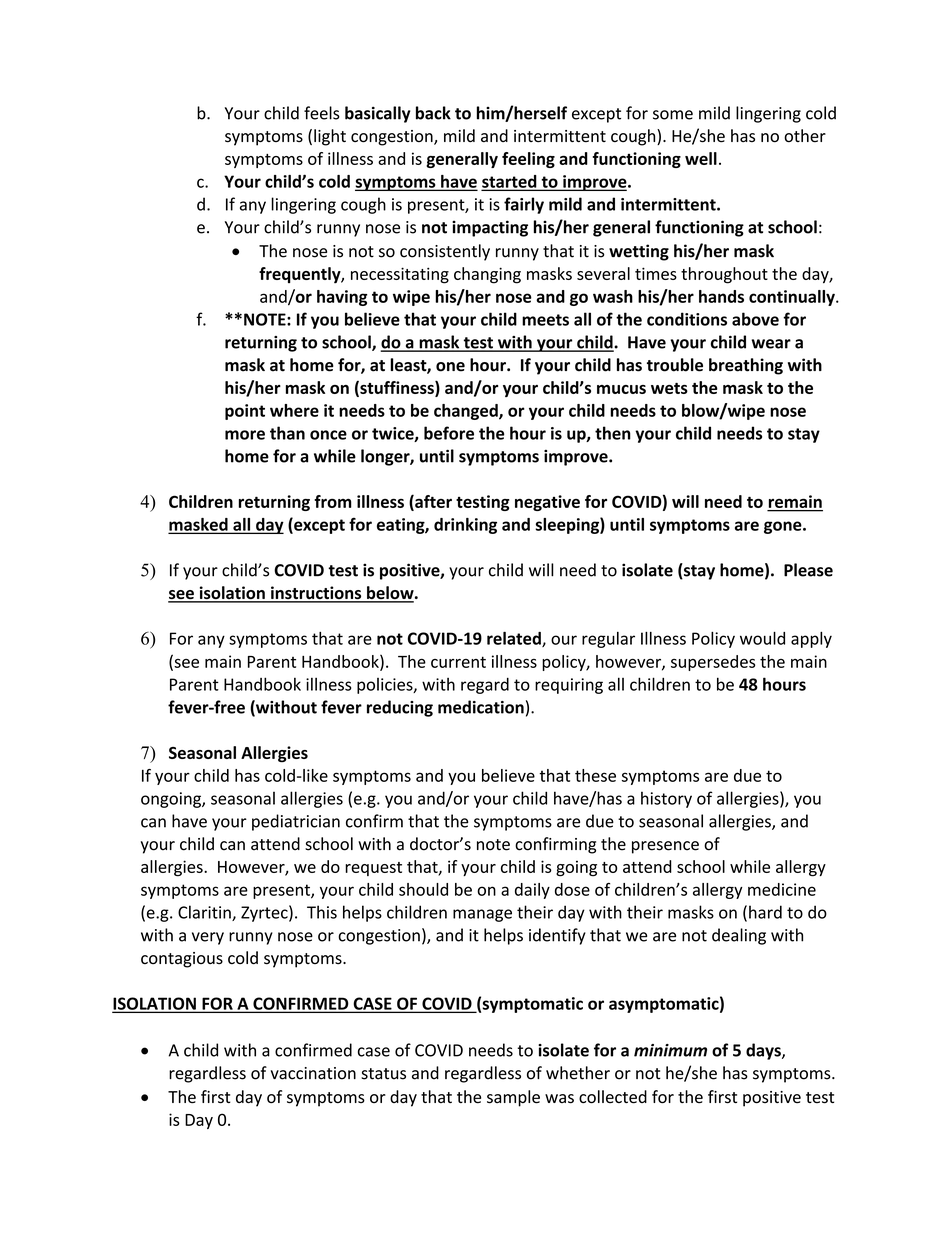  I want to click on vaccination, so click(313, 1073).
